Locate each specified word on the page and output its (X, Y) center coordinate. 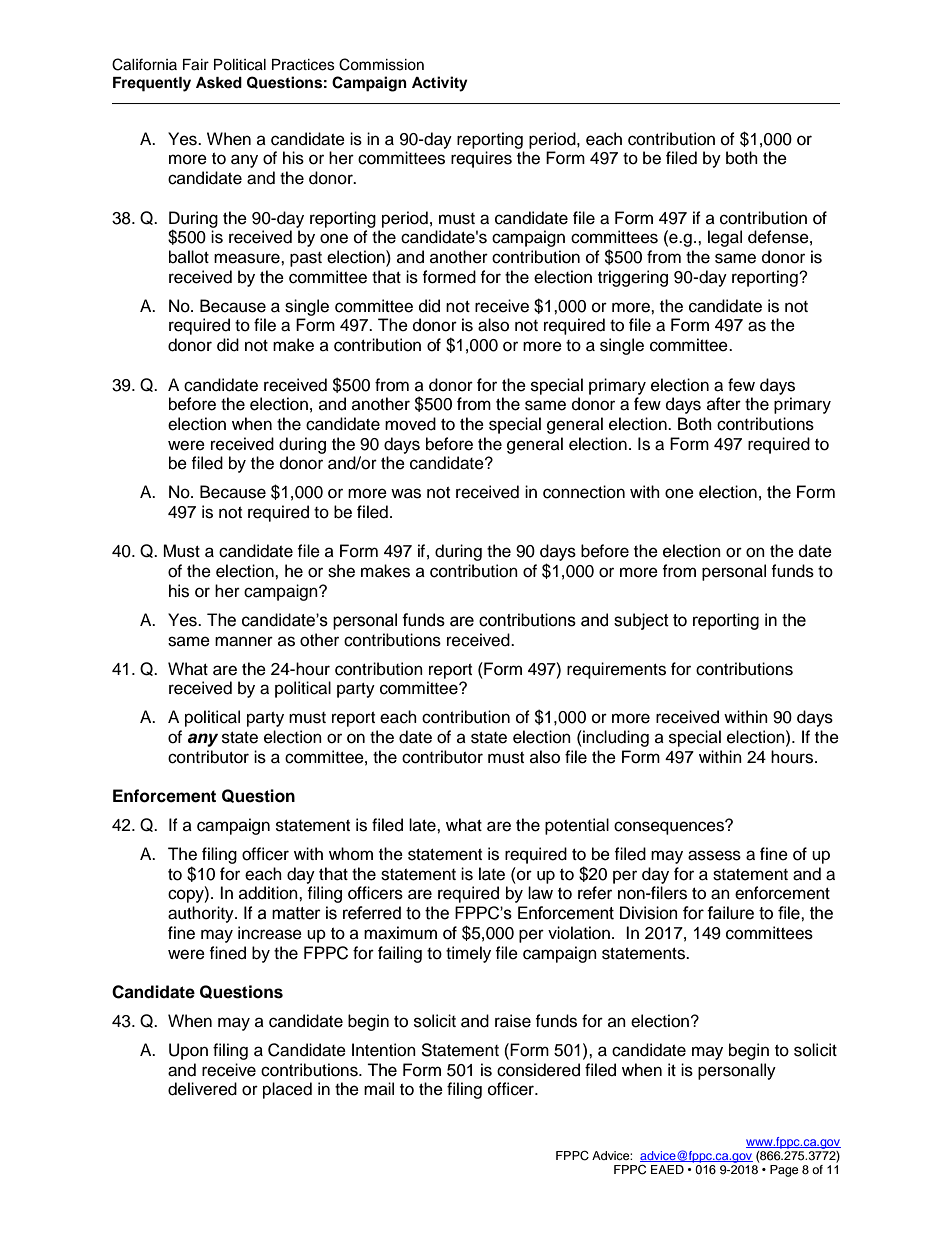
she (341, 571)
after (724, 404)
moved (410, 424)
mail (379, 1088)
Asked (219, 83)
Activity (440, 84)
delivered (202, 1089)
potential (577, 826)
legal (725, 238)
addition (269, 893)
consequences (670, 827)
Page (784, 1171)
